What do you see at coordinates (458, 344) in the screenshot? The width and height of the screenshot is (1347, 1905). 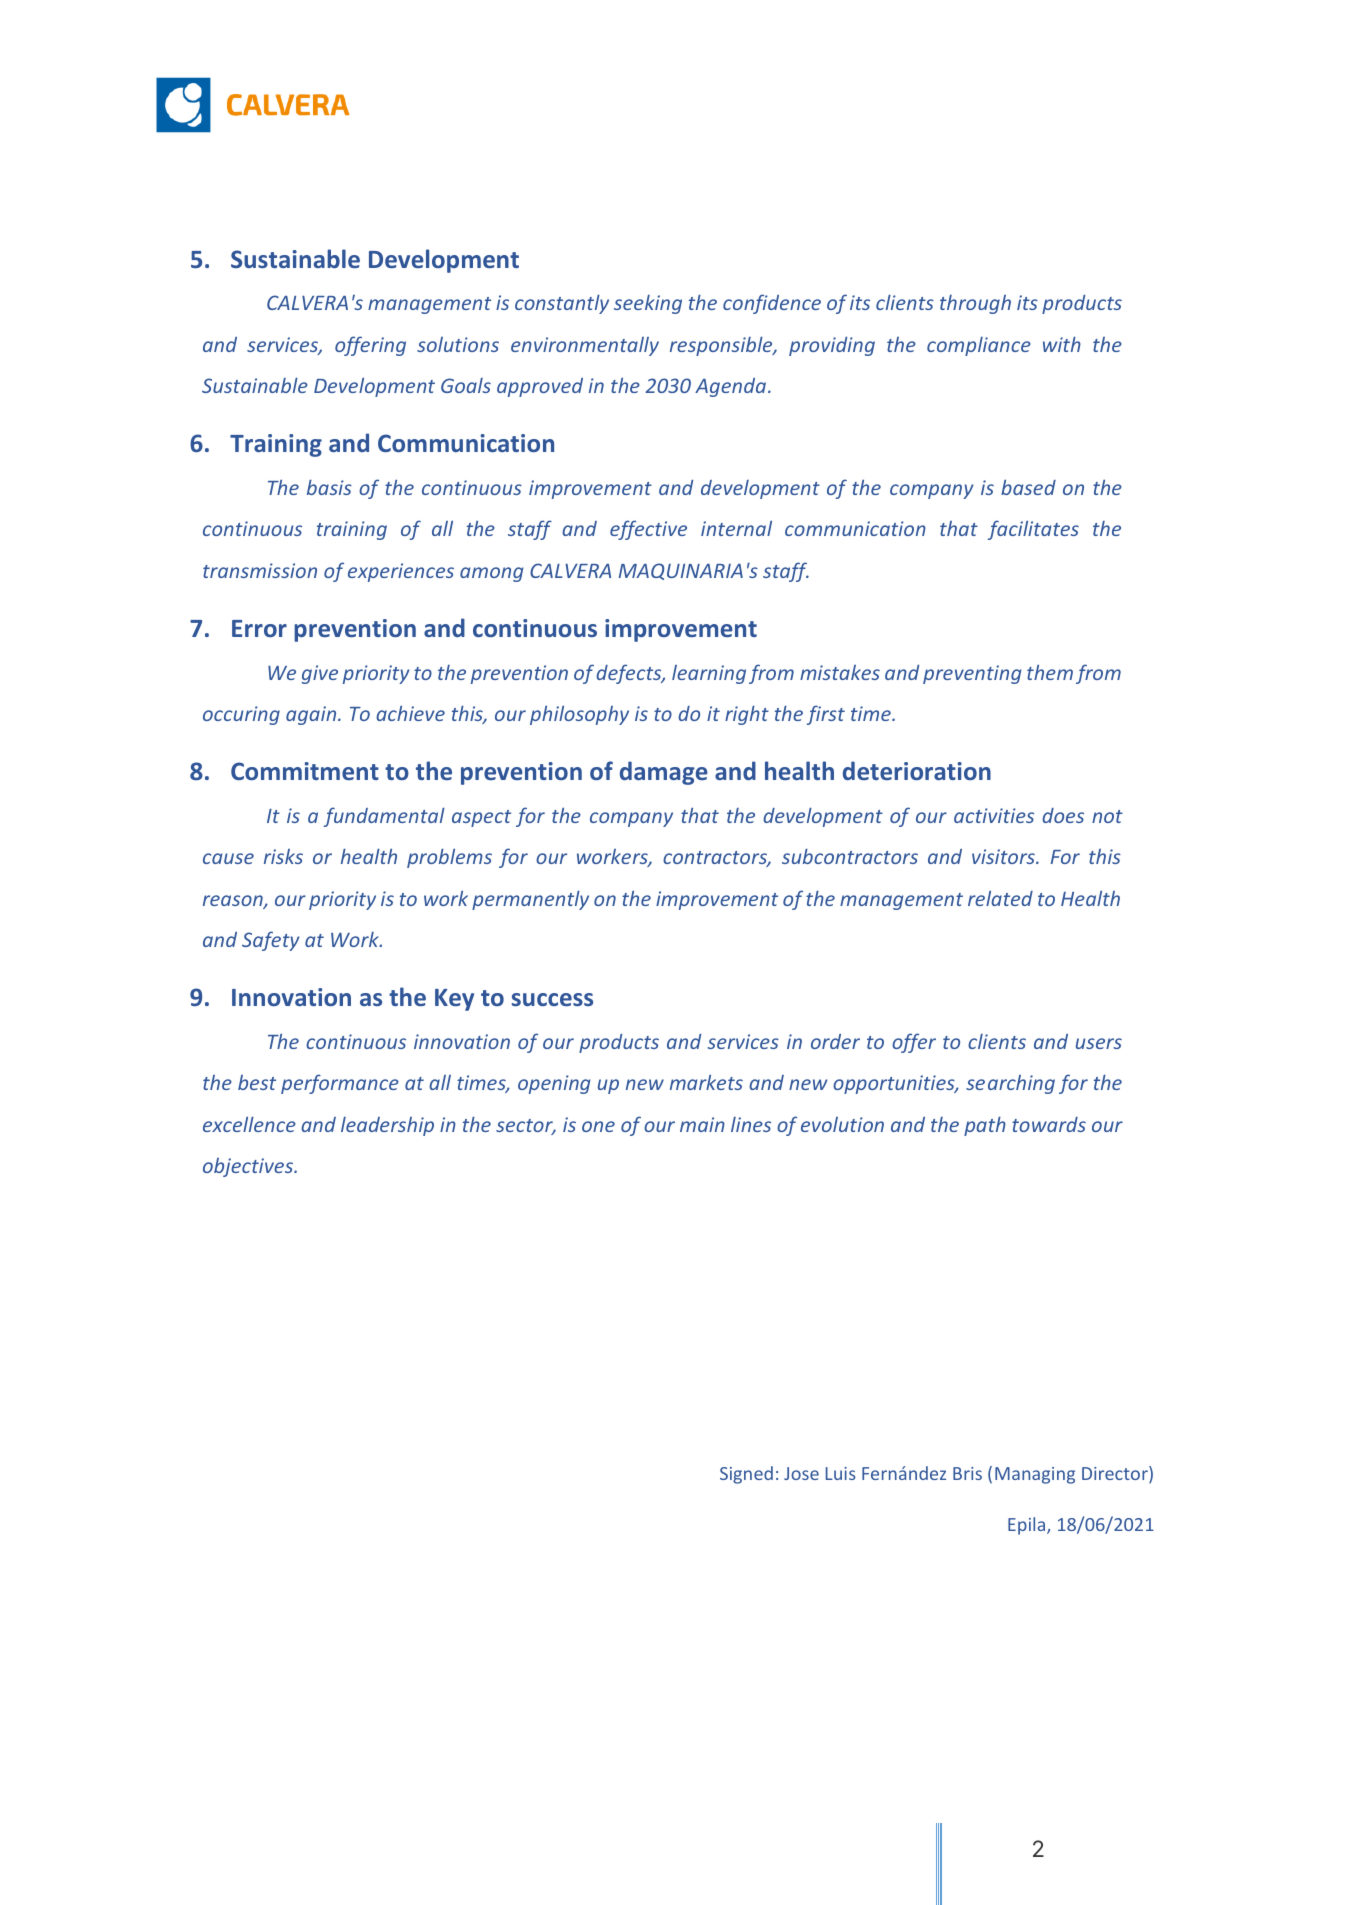 I see `solutions` at bounding box center [458, 344].
